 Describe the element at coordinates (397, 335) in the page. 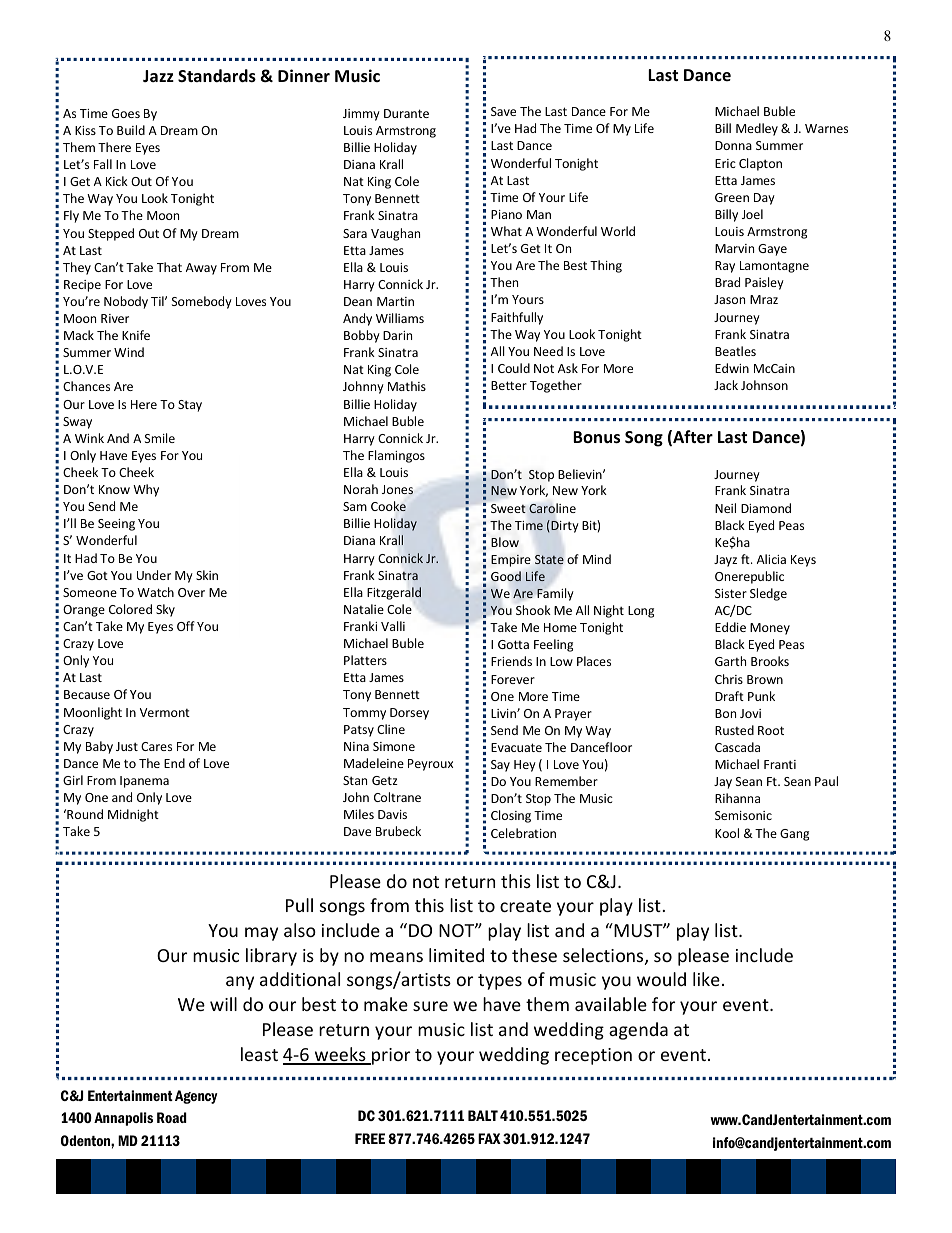

I see `Darin` at that location.
